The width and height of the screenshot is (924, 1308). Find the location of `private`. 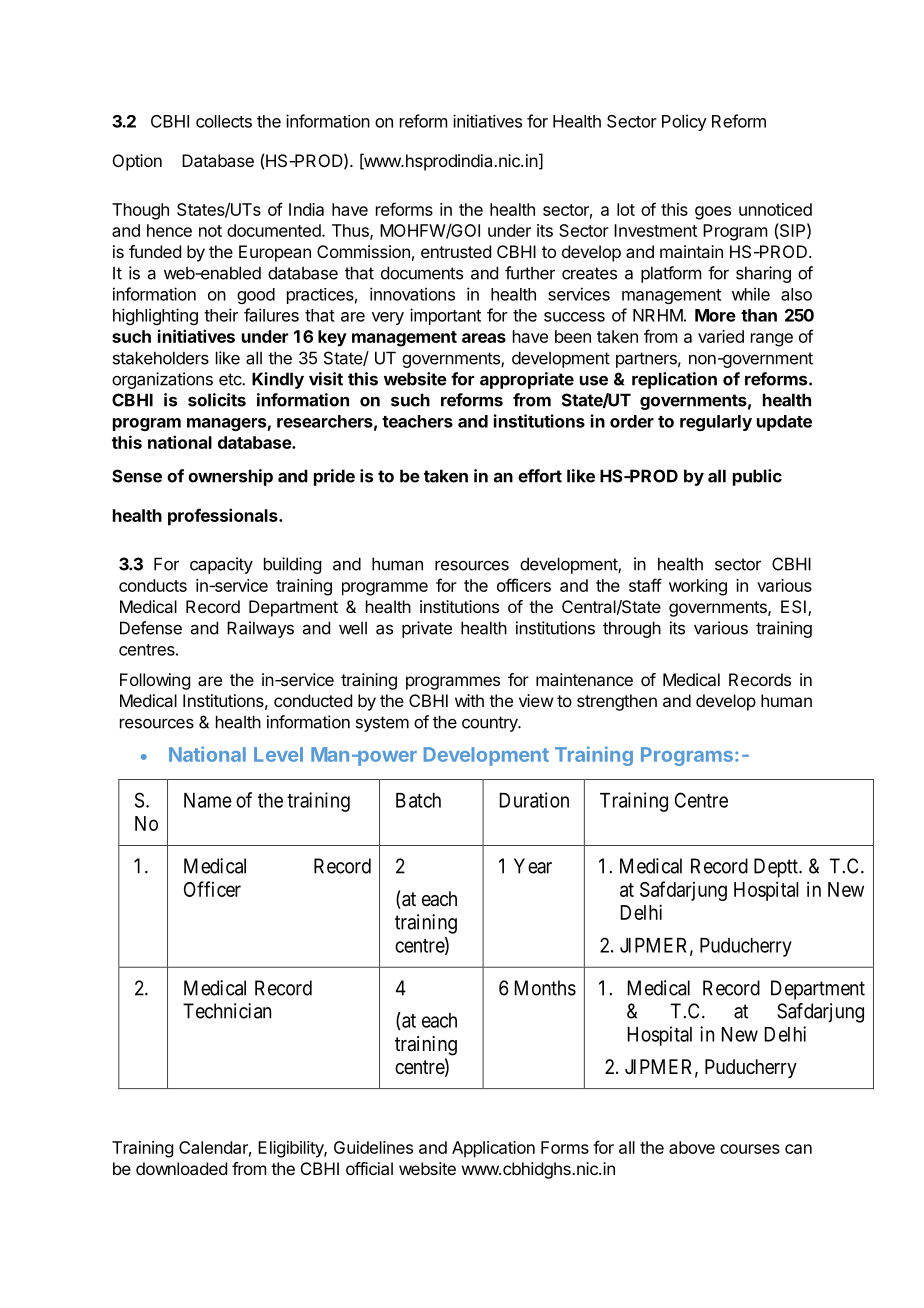

private is located at coordinates (427, 629).
